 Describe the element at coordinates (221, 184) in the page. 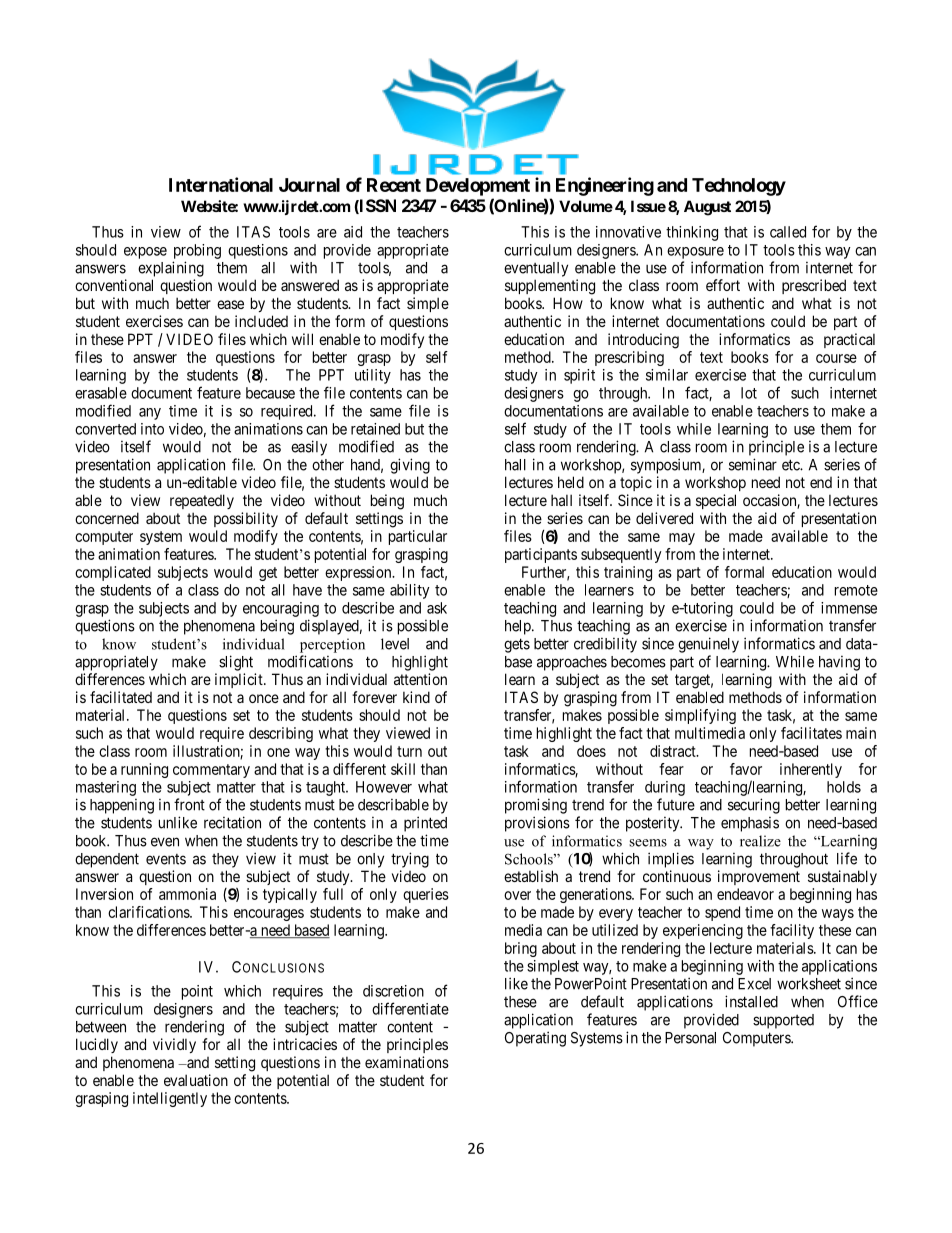

I see `International` at that location.
